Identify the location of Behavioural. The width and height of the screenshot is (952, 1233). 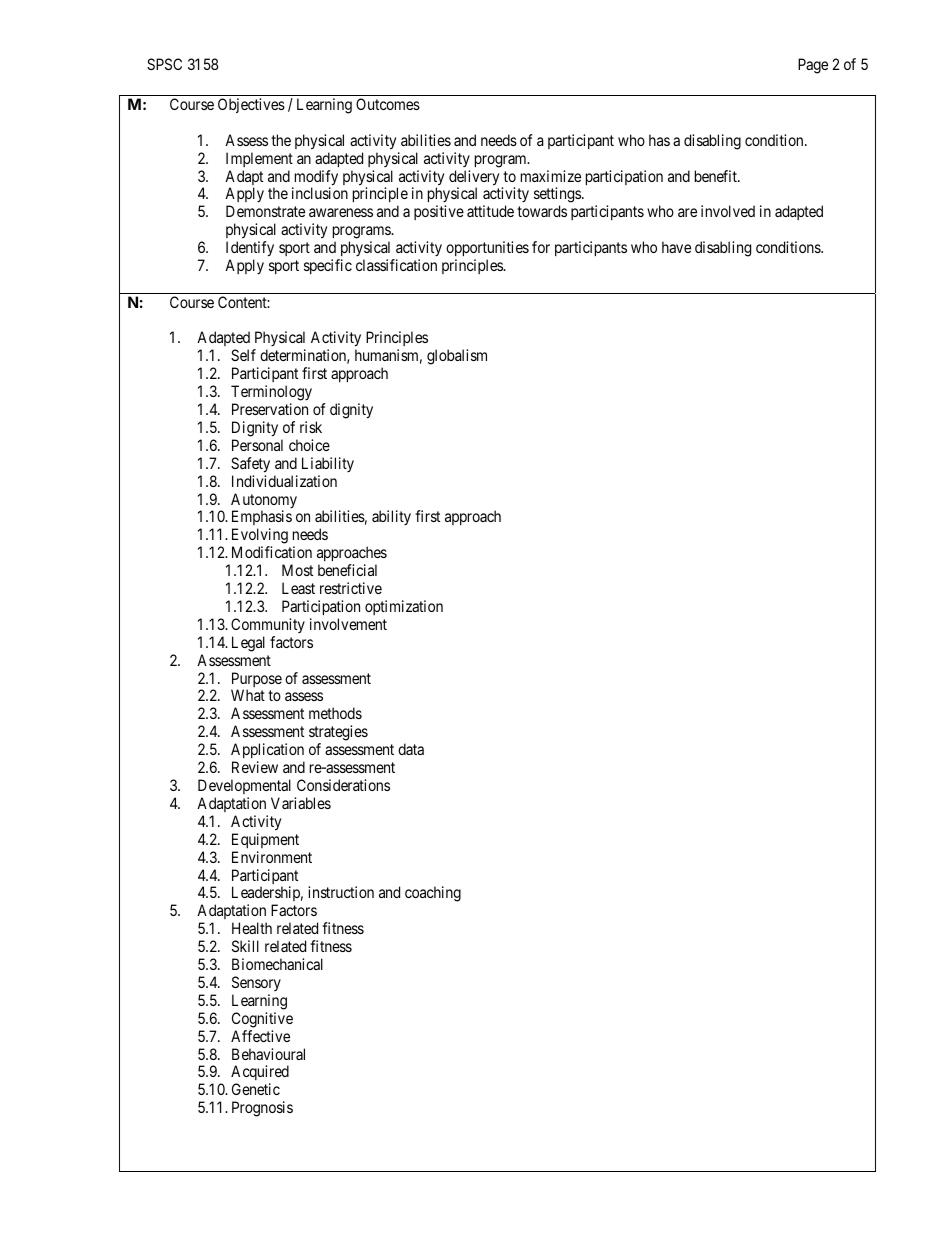
(268, 1054).
